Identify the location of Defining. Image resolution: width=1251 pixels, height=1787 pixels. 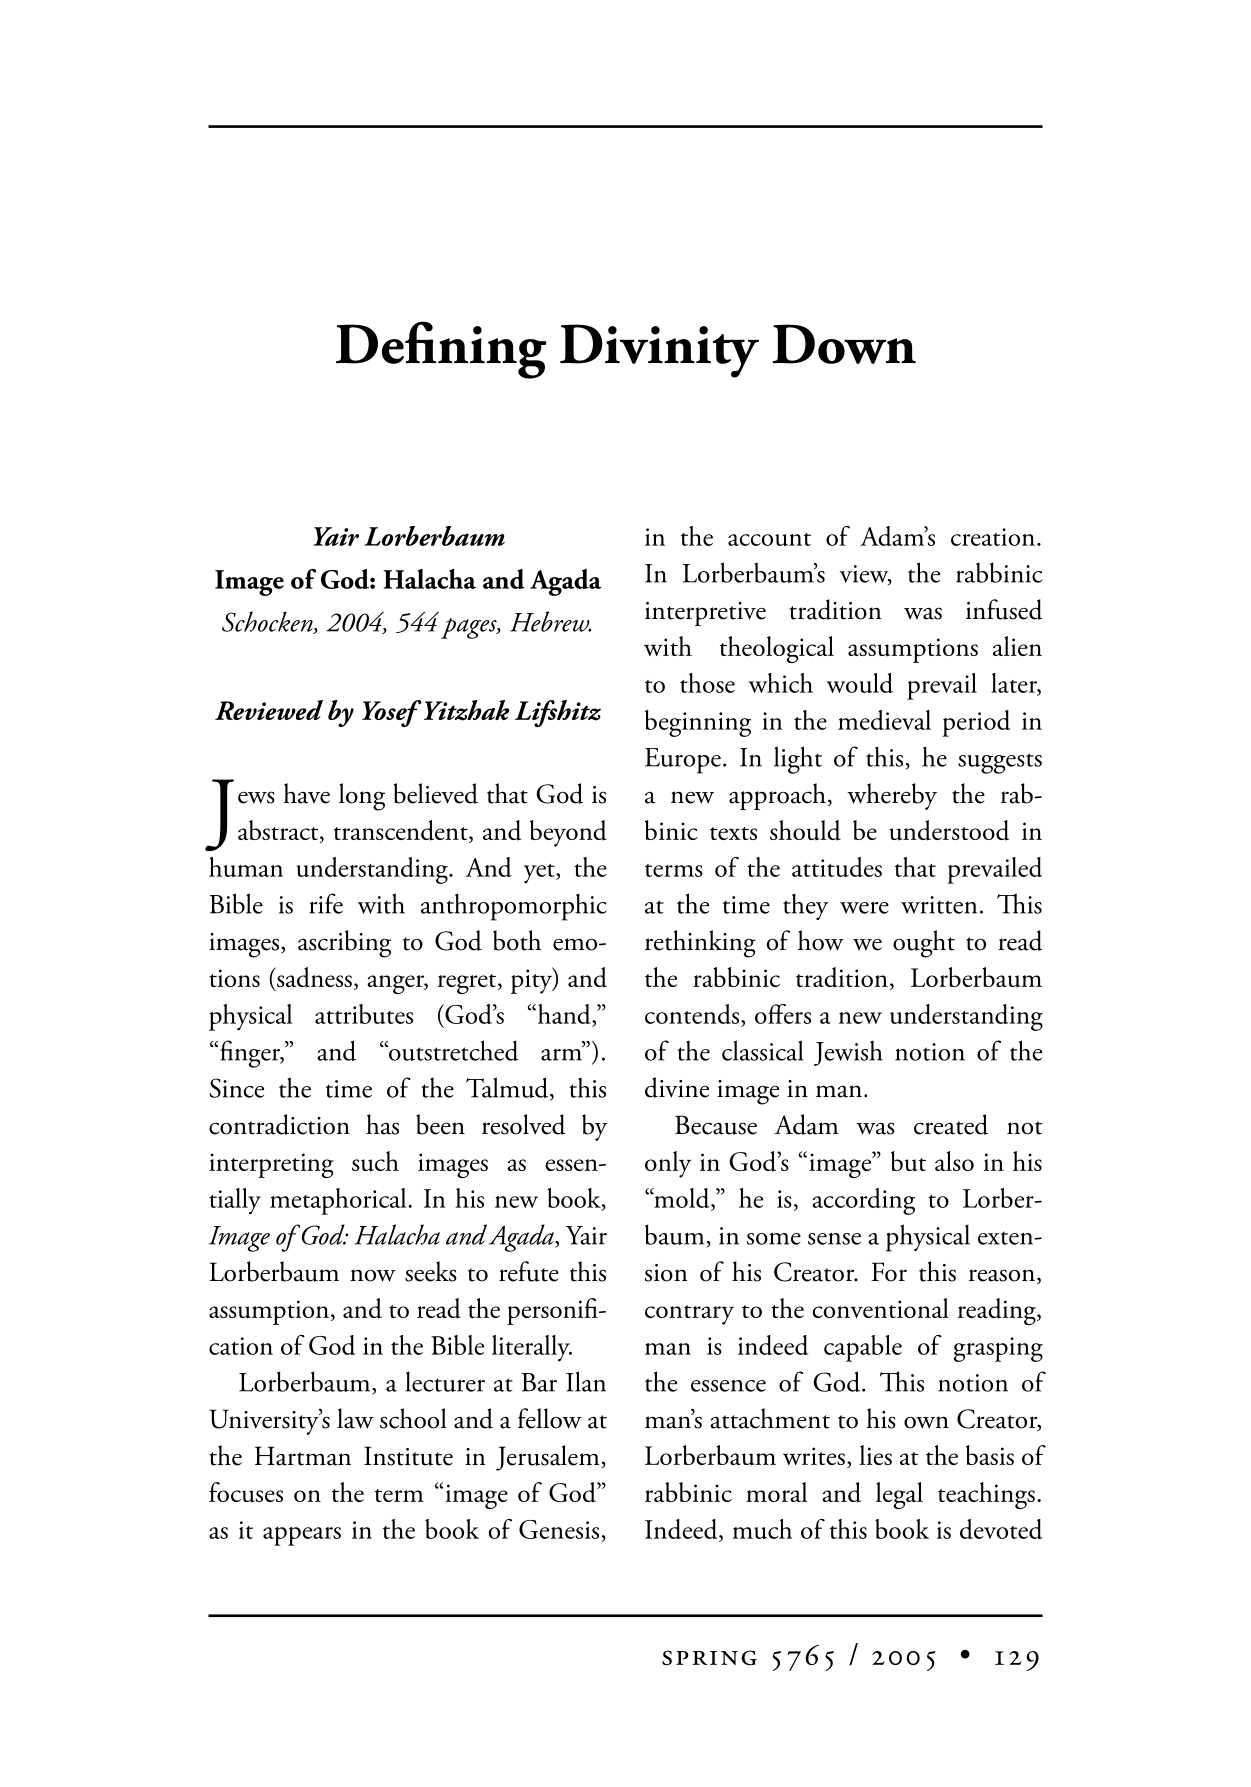
(441, 350).
